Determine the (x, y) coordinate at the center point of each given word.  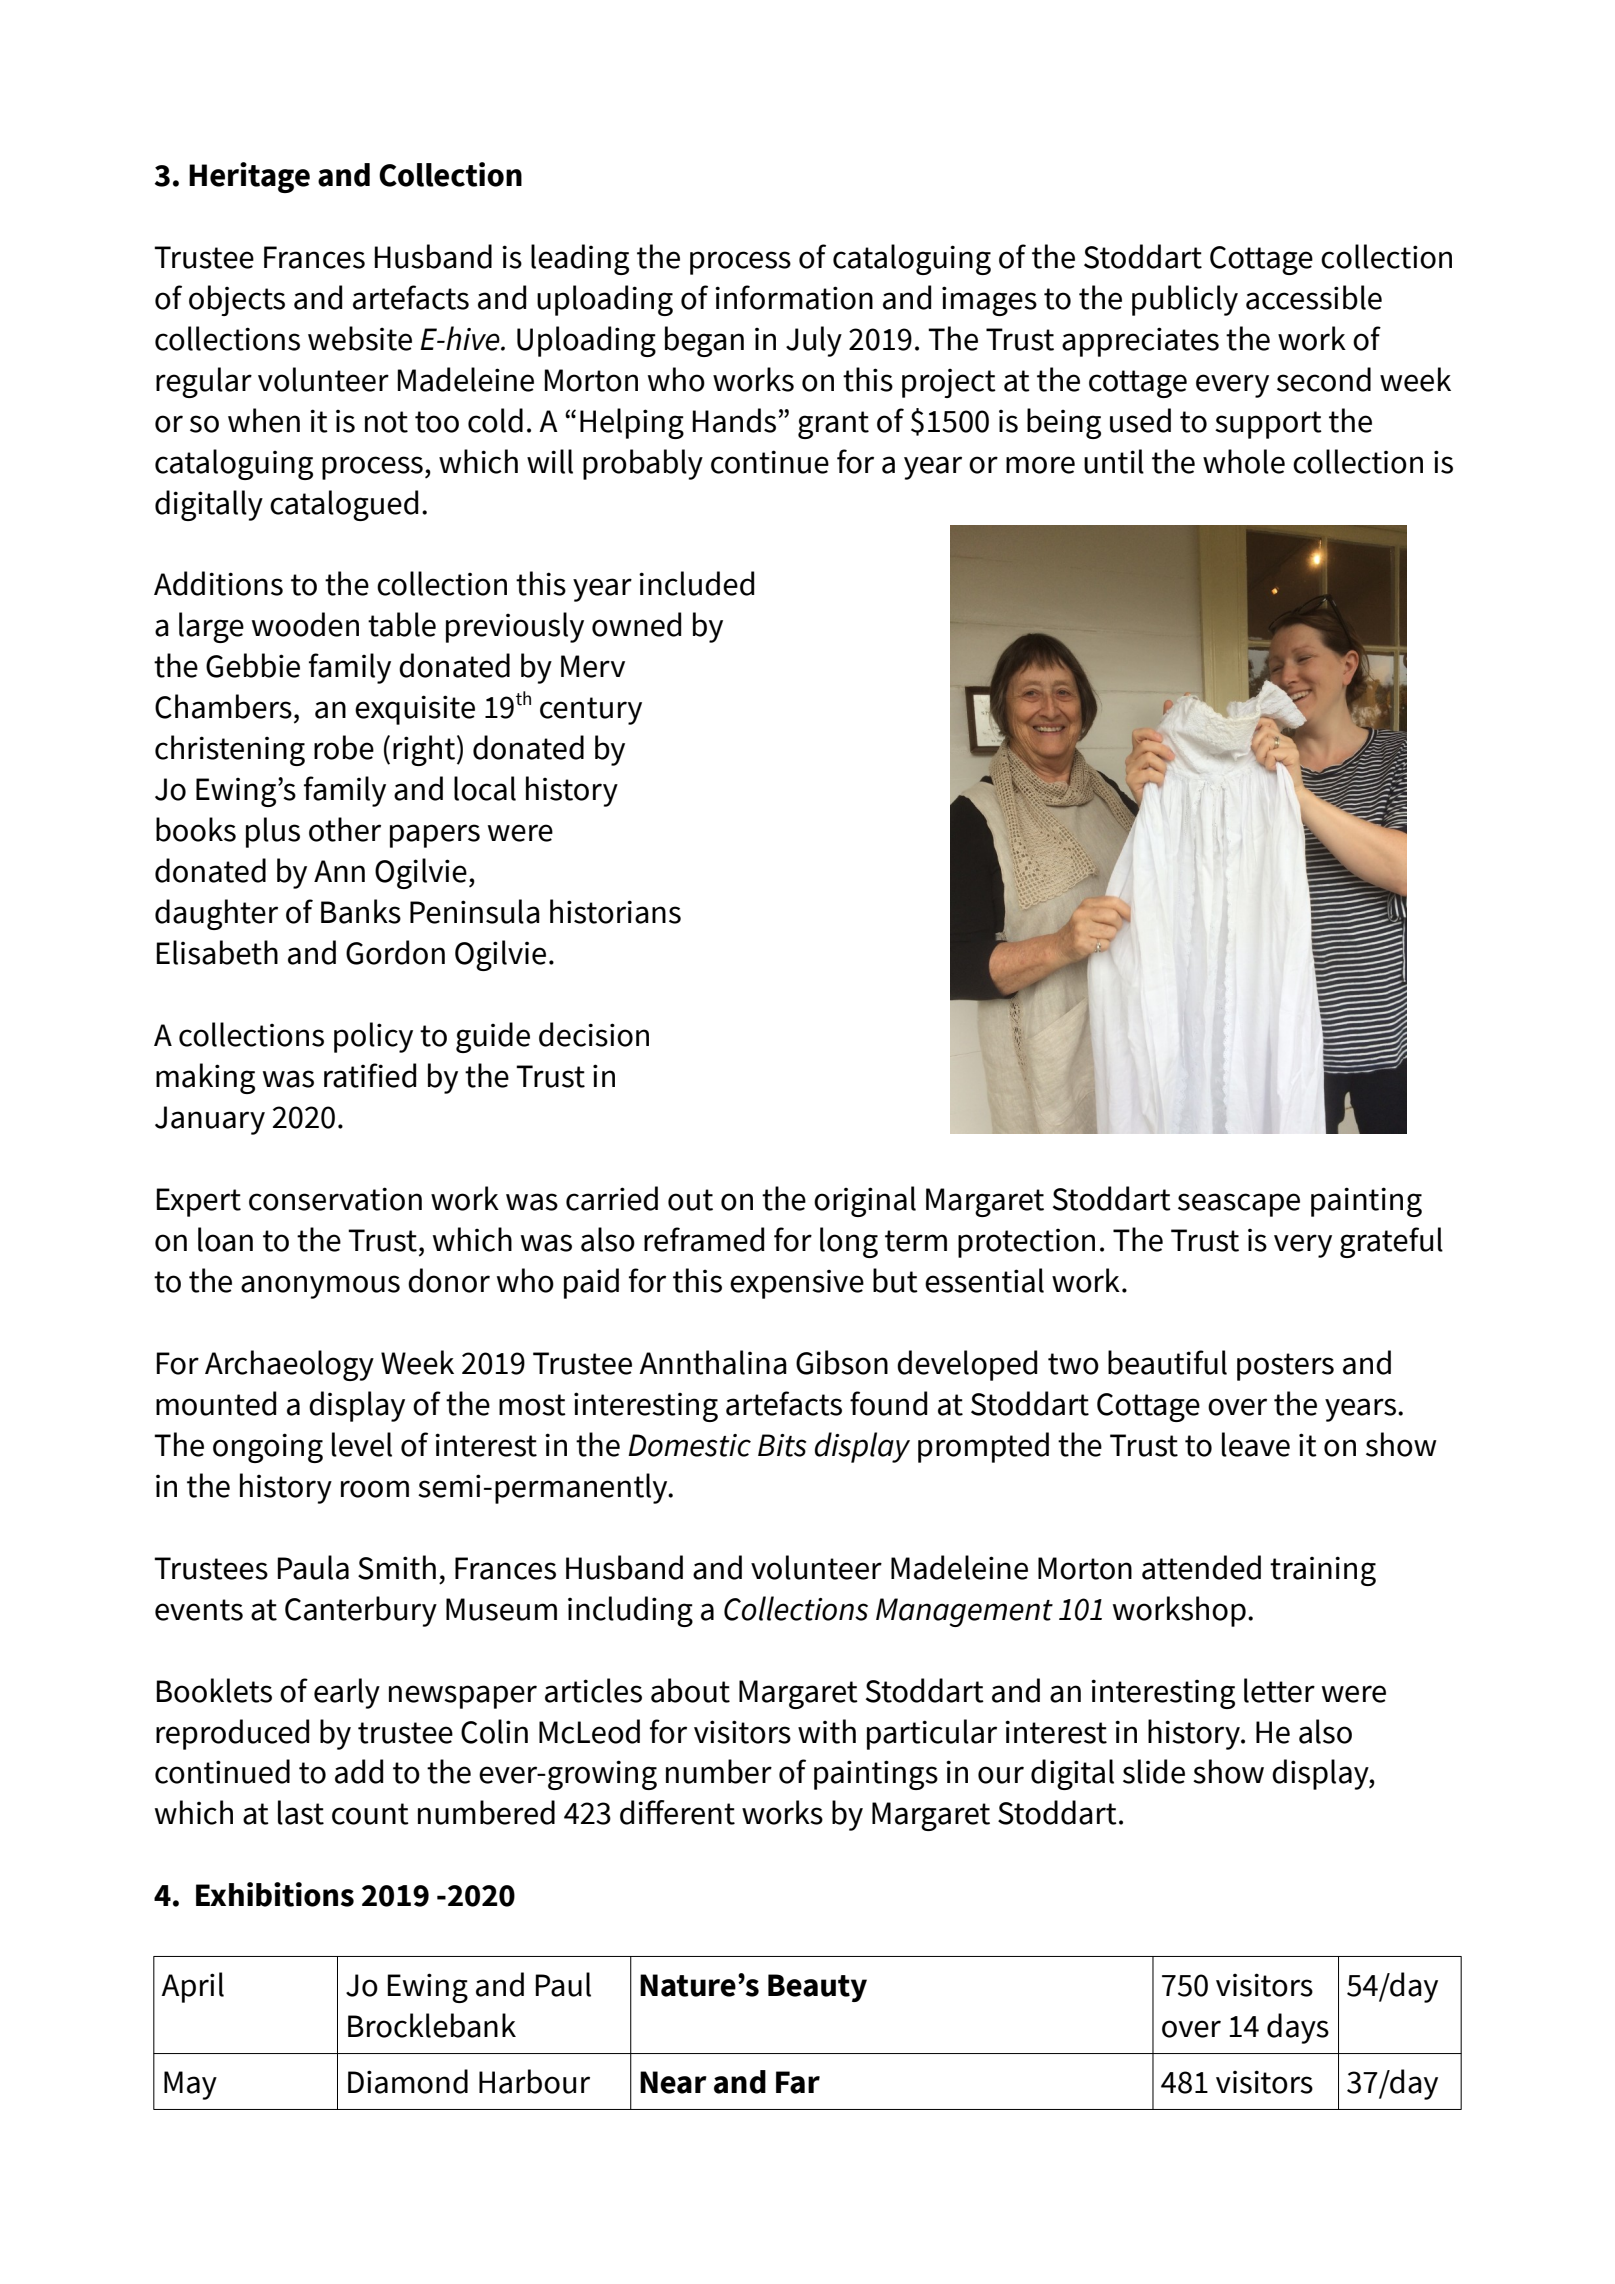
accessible (1314, 297)
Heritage (249, 177)
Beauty (817, 1988)
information (794, 297)
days (1298, 2028)
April (192, 1987)
